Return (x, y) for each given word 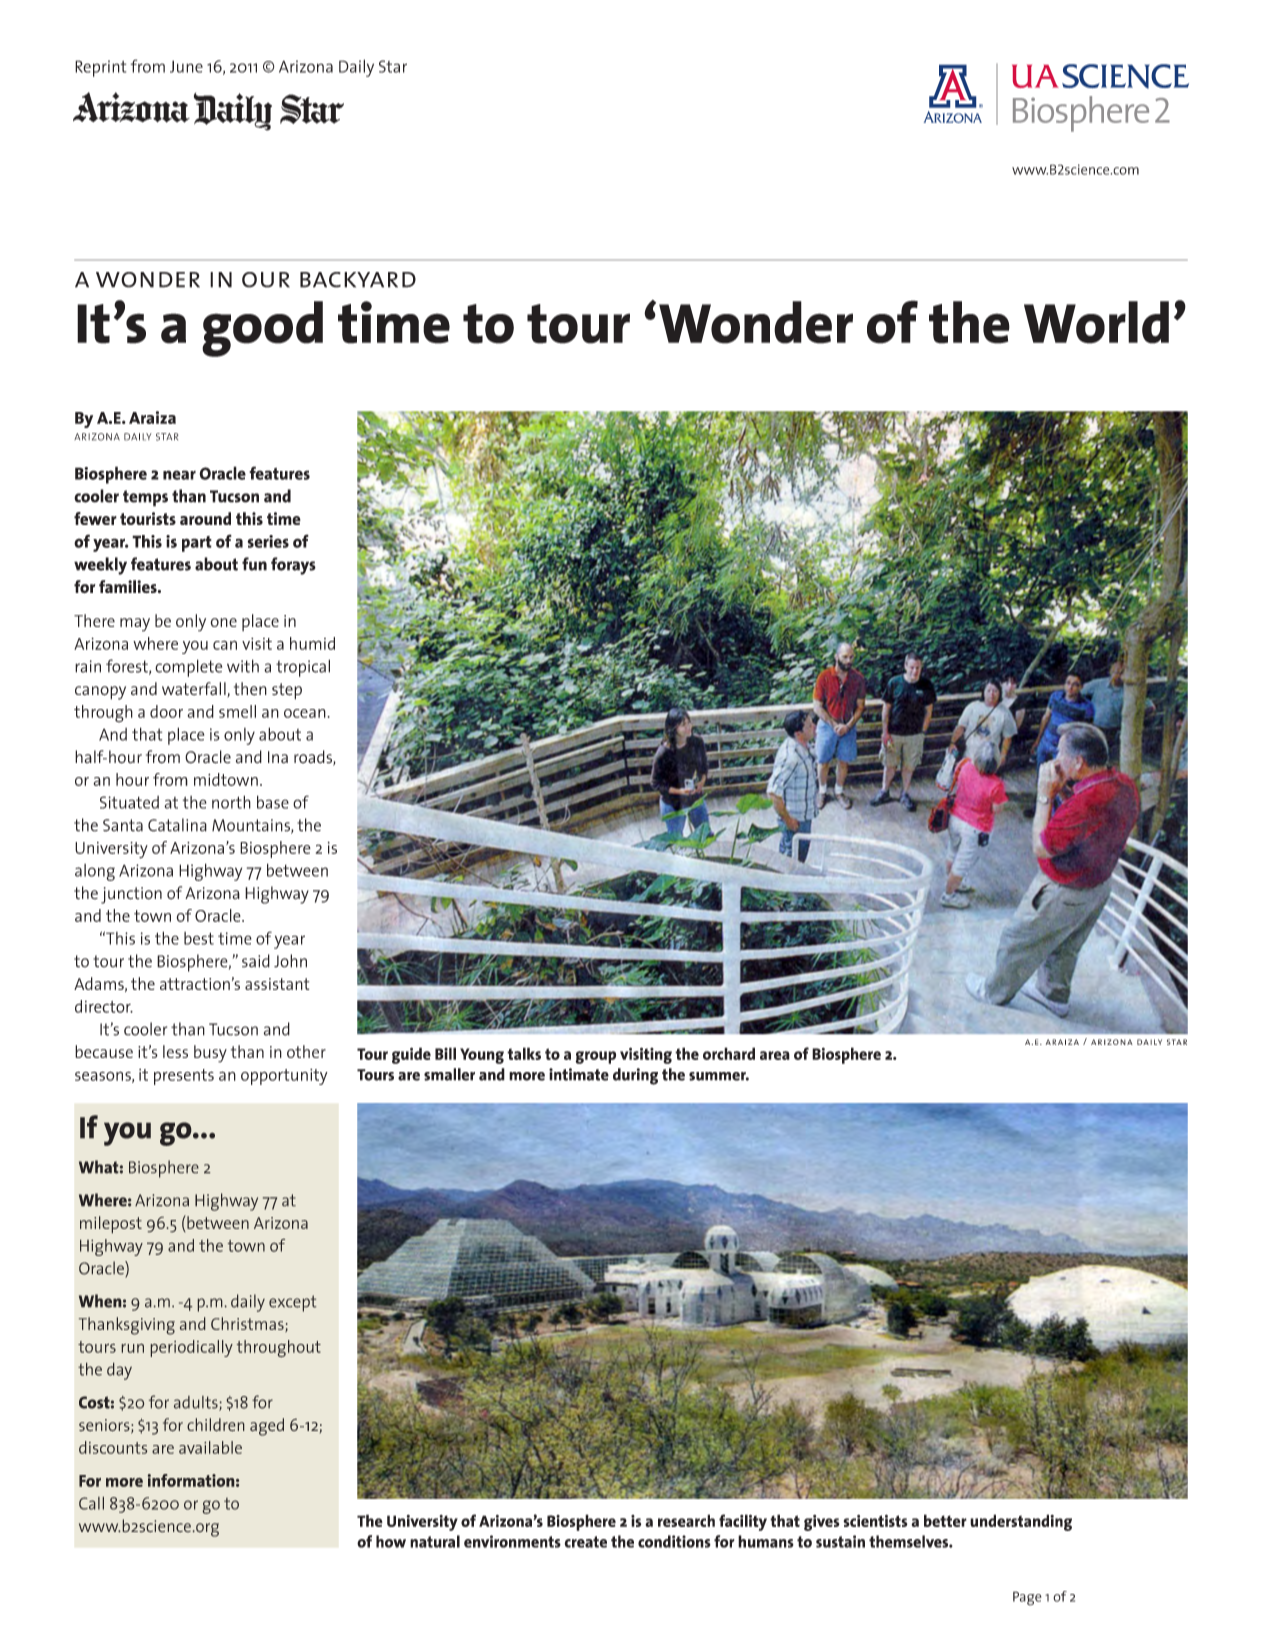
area (775, 1055)
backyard (358, 280)
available (210, 1447)
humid (312, 643)
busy (210, 1054)
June (186, 66)
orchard (729, 1053)
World (1096, 322)
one (223, 622)
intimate (579, 1074)
